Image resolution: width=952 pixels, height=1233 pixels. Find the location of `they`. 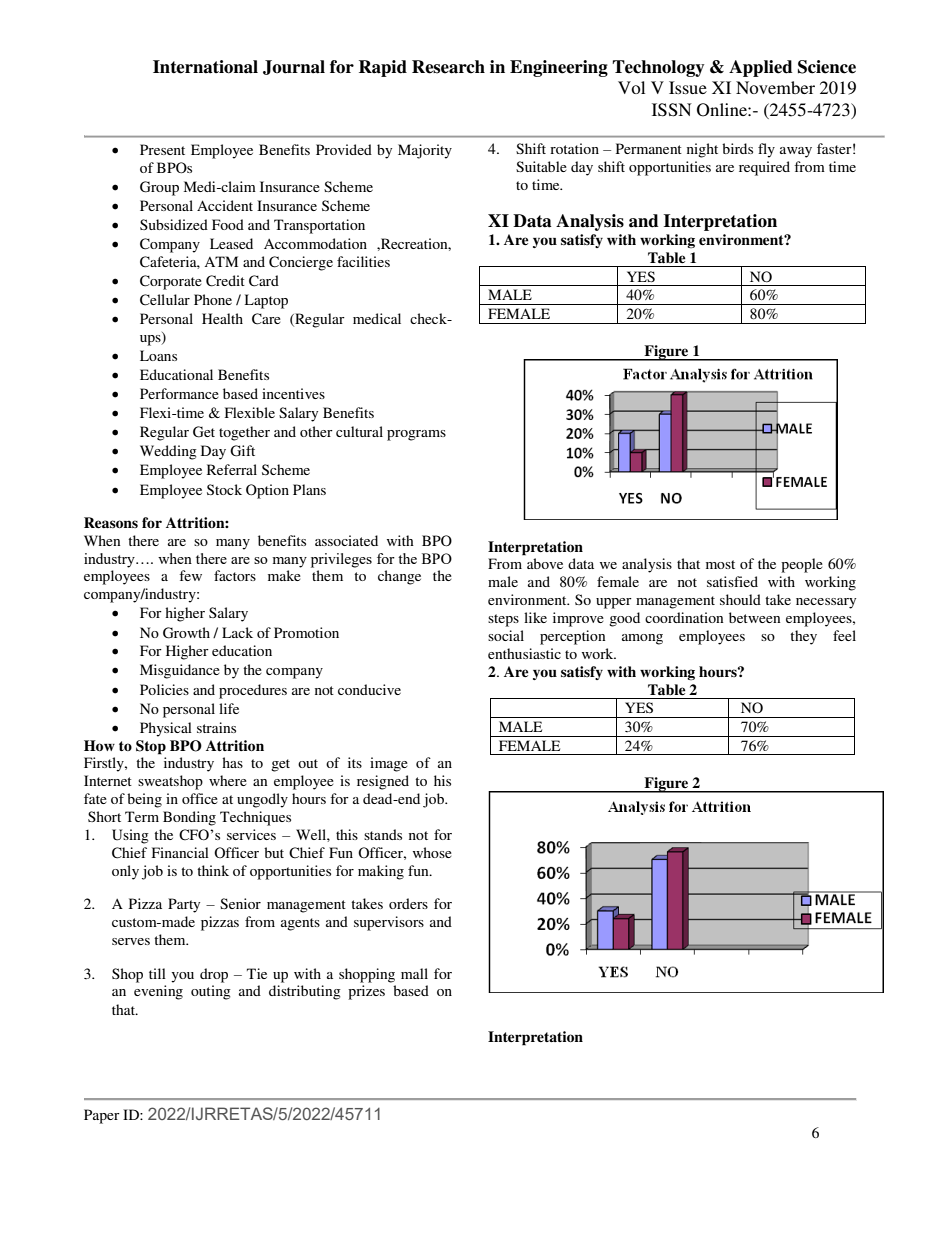

they is located at coordinates (803, 637).
